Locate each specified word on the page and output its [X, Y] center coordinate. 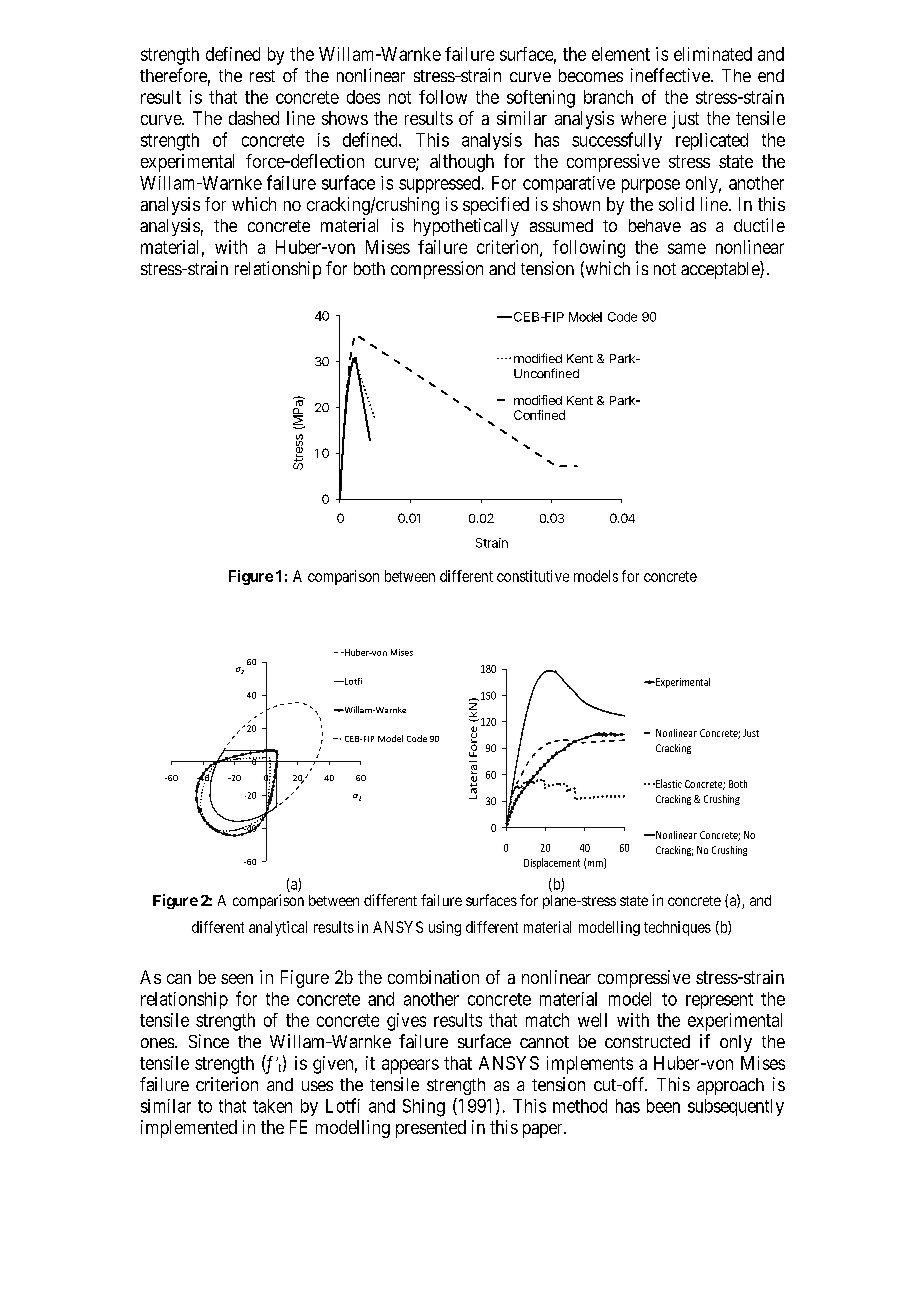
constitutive [533, 576]
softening [541, 99]
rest [262, 76]
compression [437, 270]
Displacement [552, 863]
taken [272, 1106]
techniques [677, 928]
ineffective [670, 75]
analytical [278, 928]
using [445, 928]
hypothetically [466, 227]
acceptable [721, 270]
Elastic [668, 783]
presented [431, 1129]
